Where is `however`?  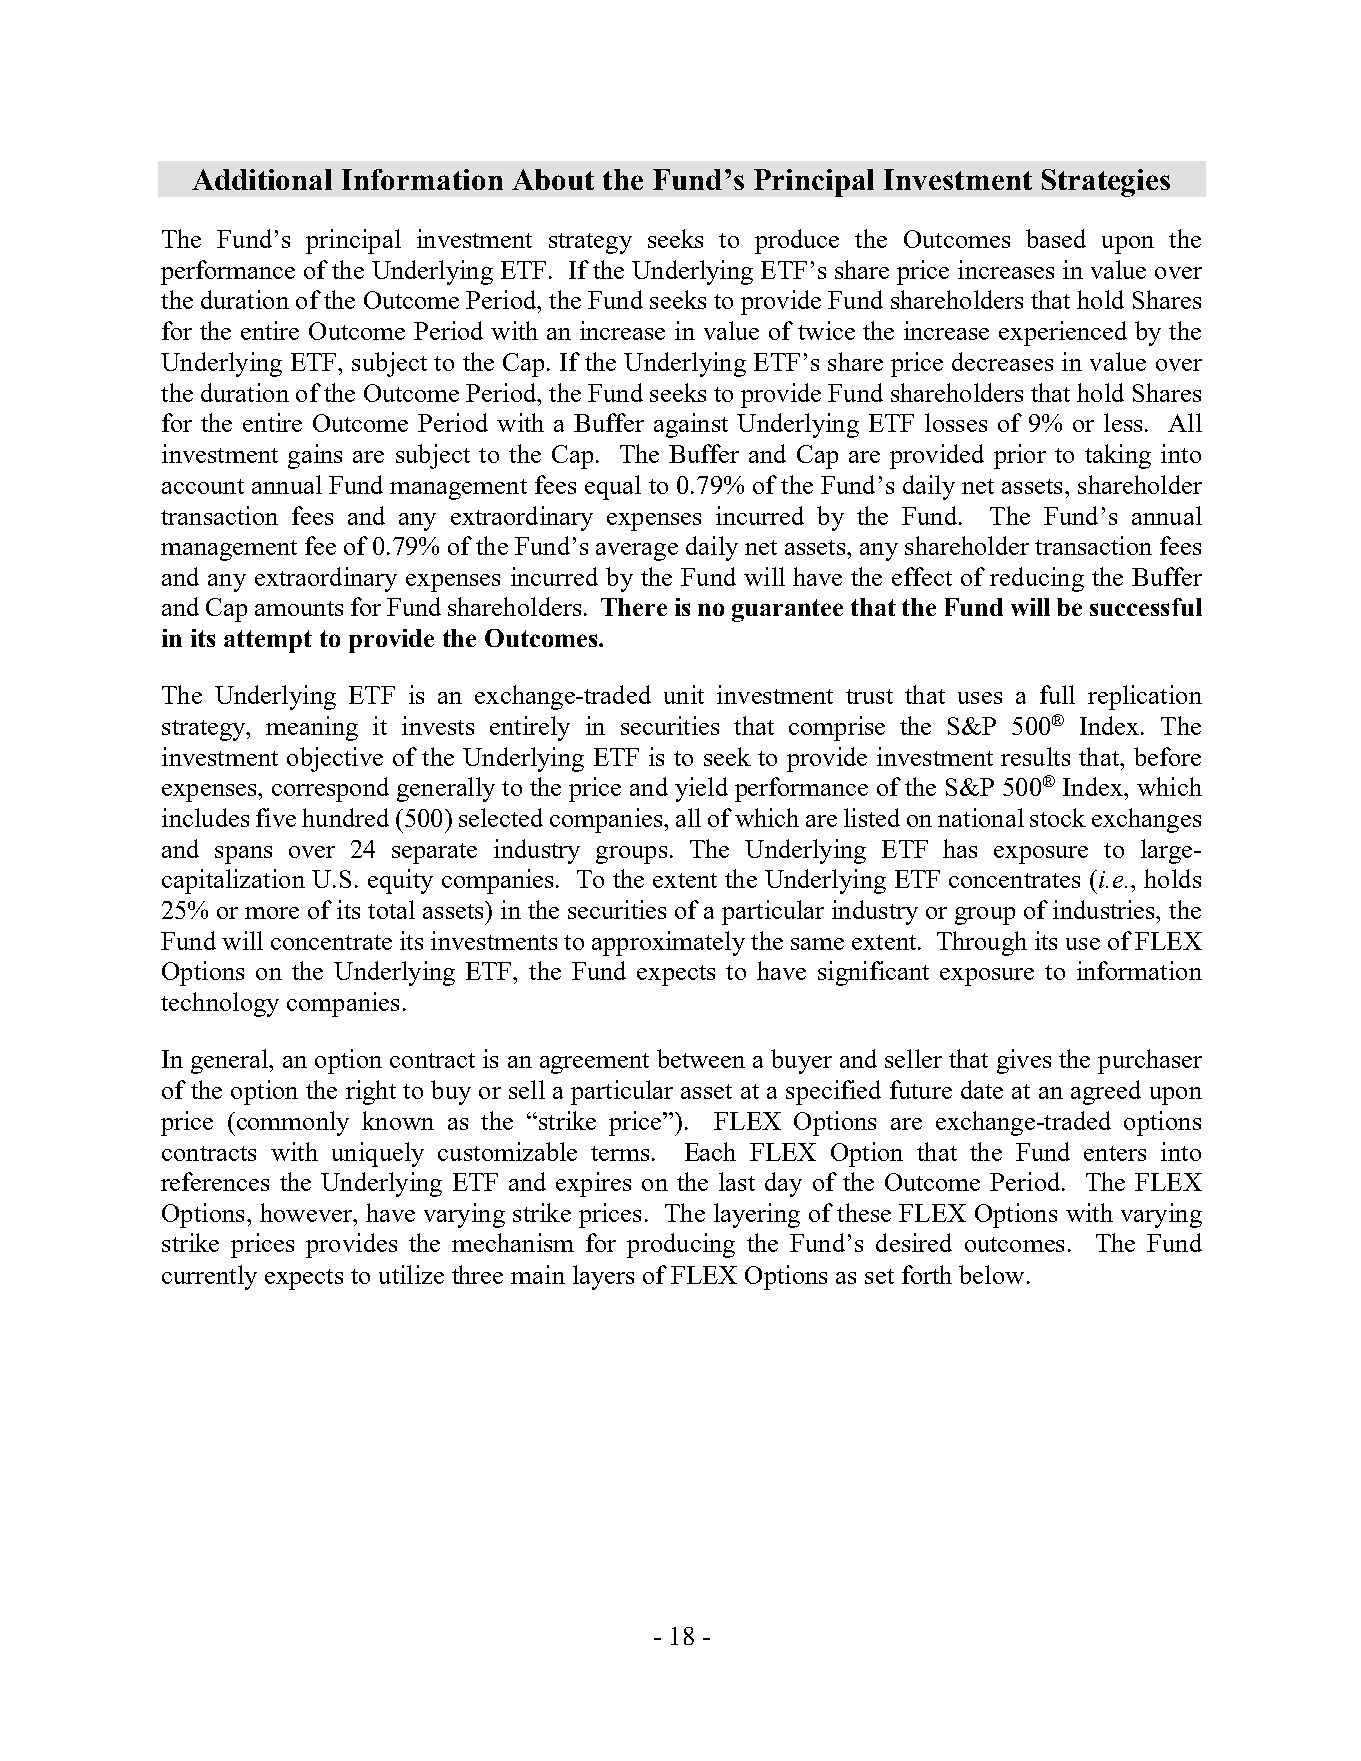
however is located at coordinates (307, 1212).
